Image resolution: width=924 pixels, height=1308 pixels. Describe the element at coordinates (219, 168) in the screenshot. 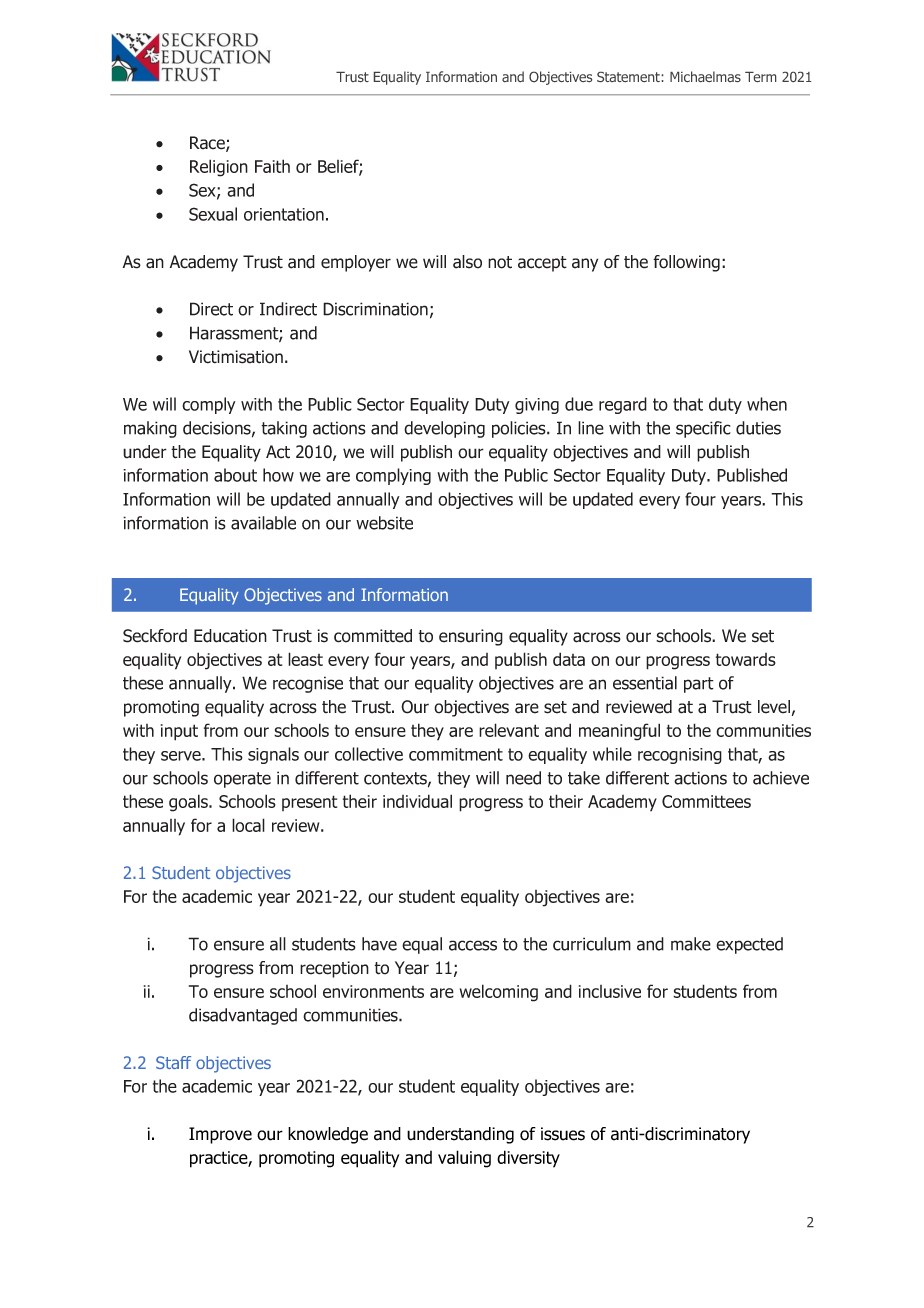

I see `Religion` at that location.
